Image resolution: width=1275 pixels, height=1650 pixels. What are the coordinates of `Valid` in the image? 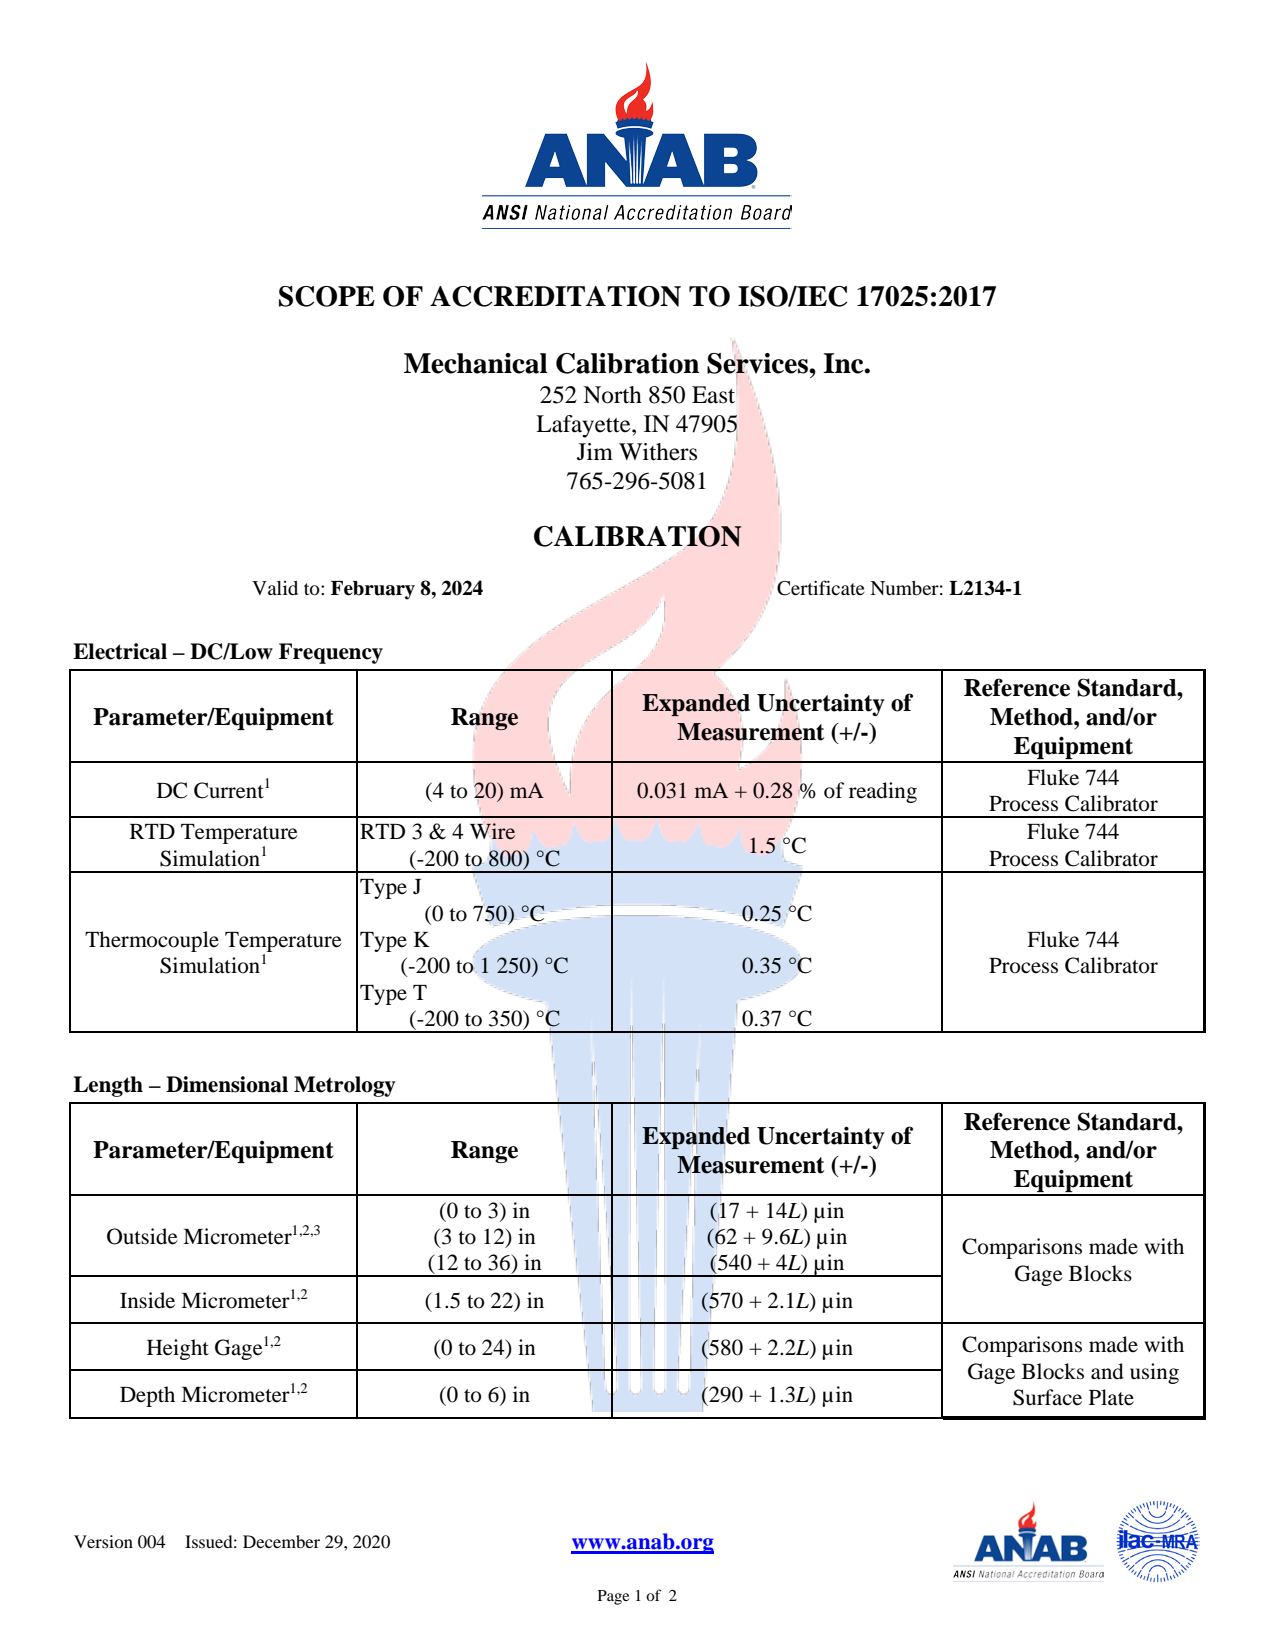 It's located at (275, 588).
